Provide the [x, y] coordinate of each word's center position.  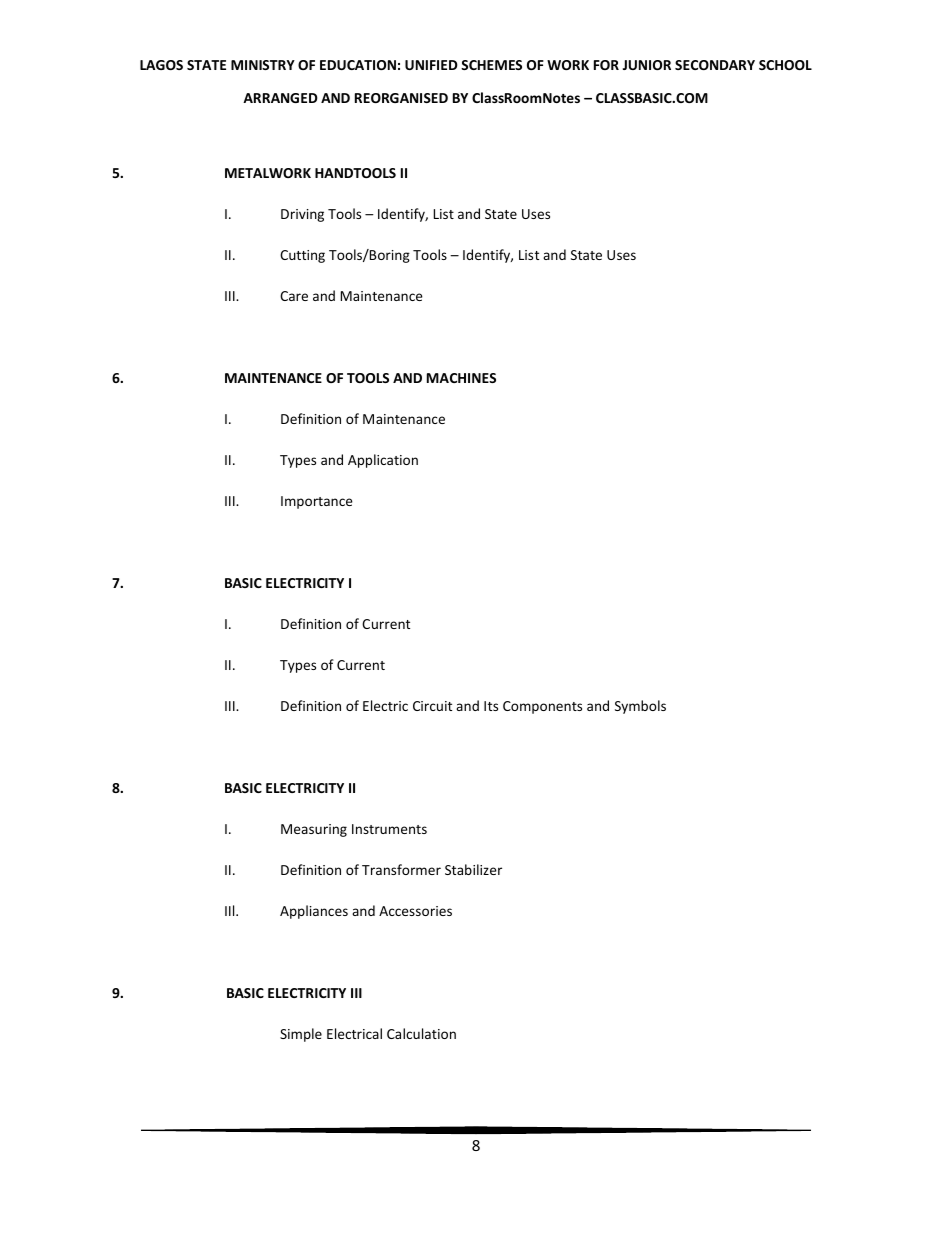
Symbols [640, 707]
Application [383, 461]
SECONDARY [715, 65]
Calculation [421, 1033]
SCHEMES [491, 65]
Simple [301, 1035]
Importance [317, 502]
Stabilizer [473, 869]
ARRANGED [280, 98]
